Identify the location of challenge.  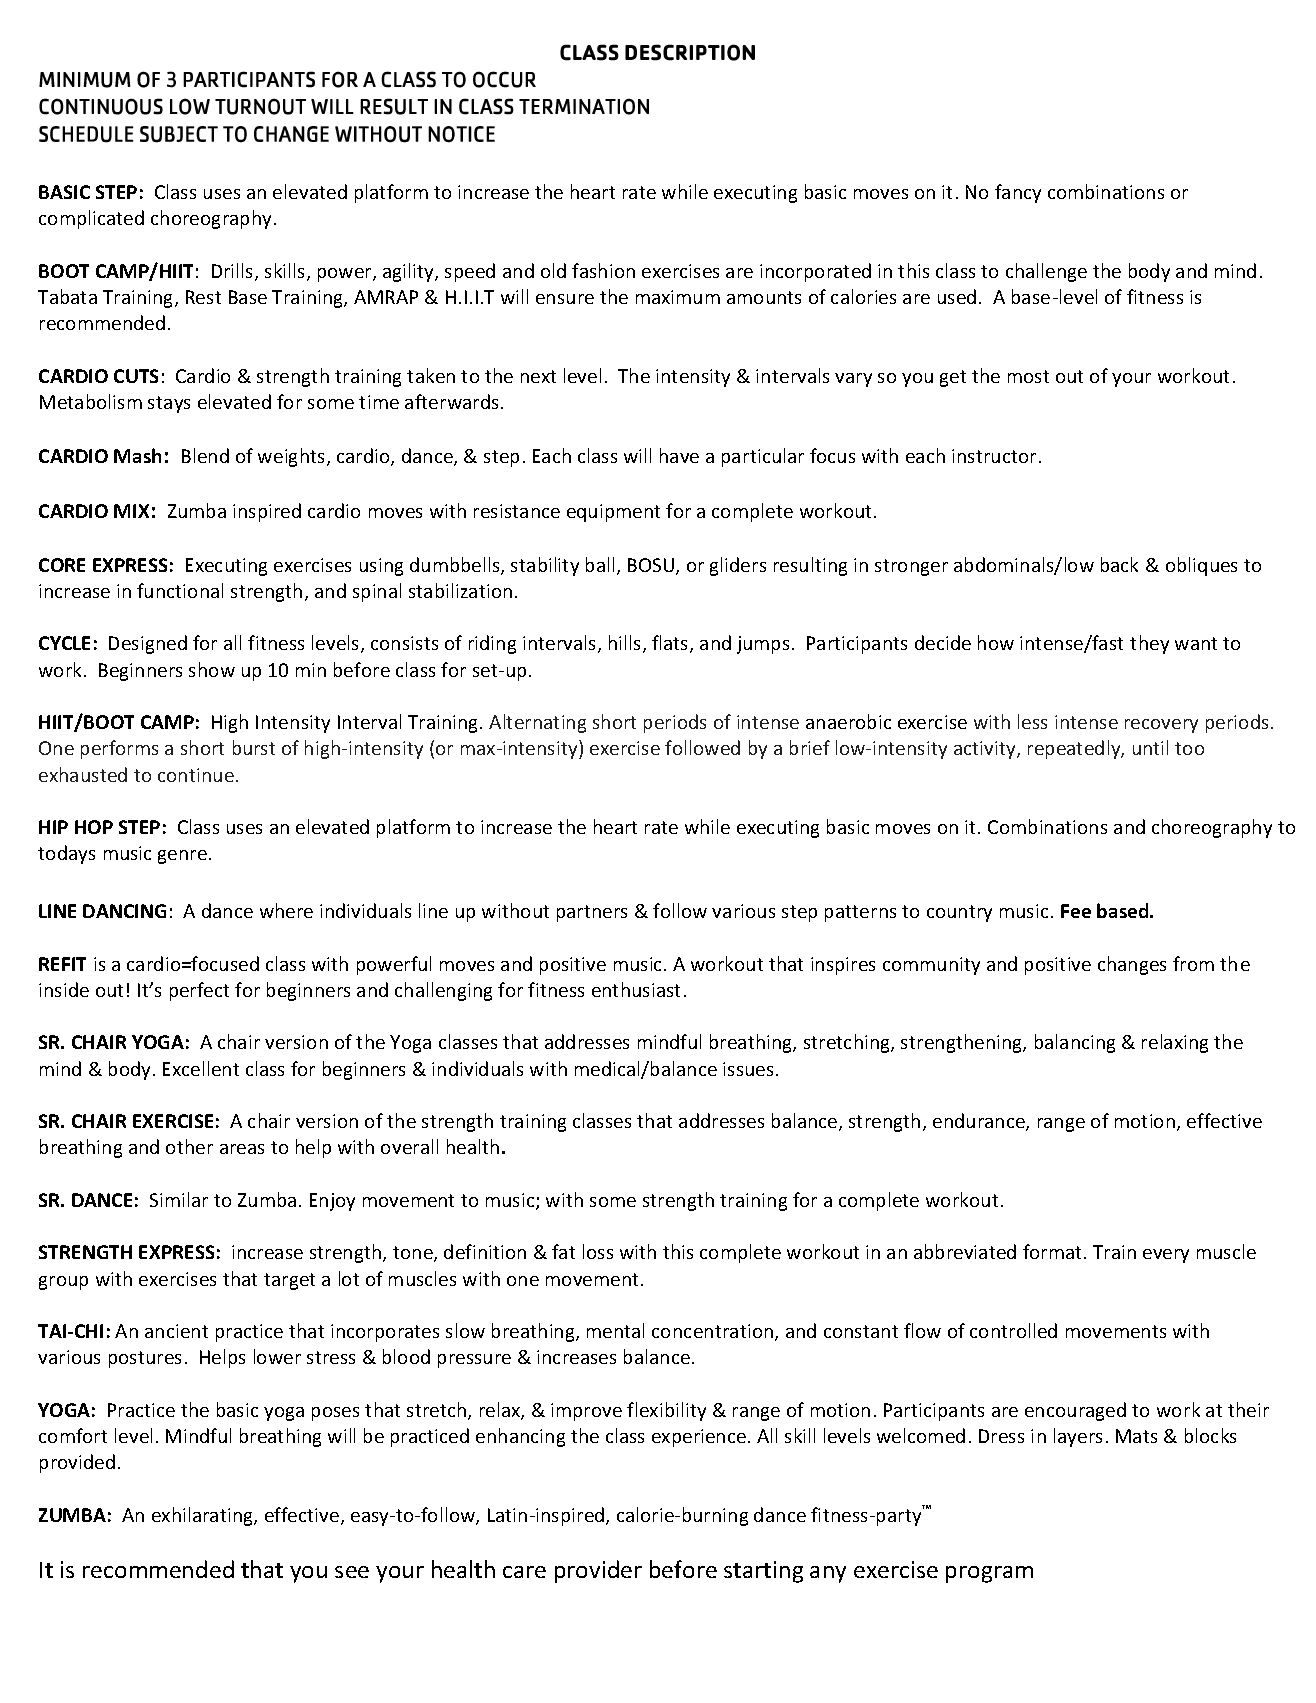
(1046, 272).
